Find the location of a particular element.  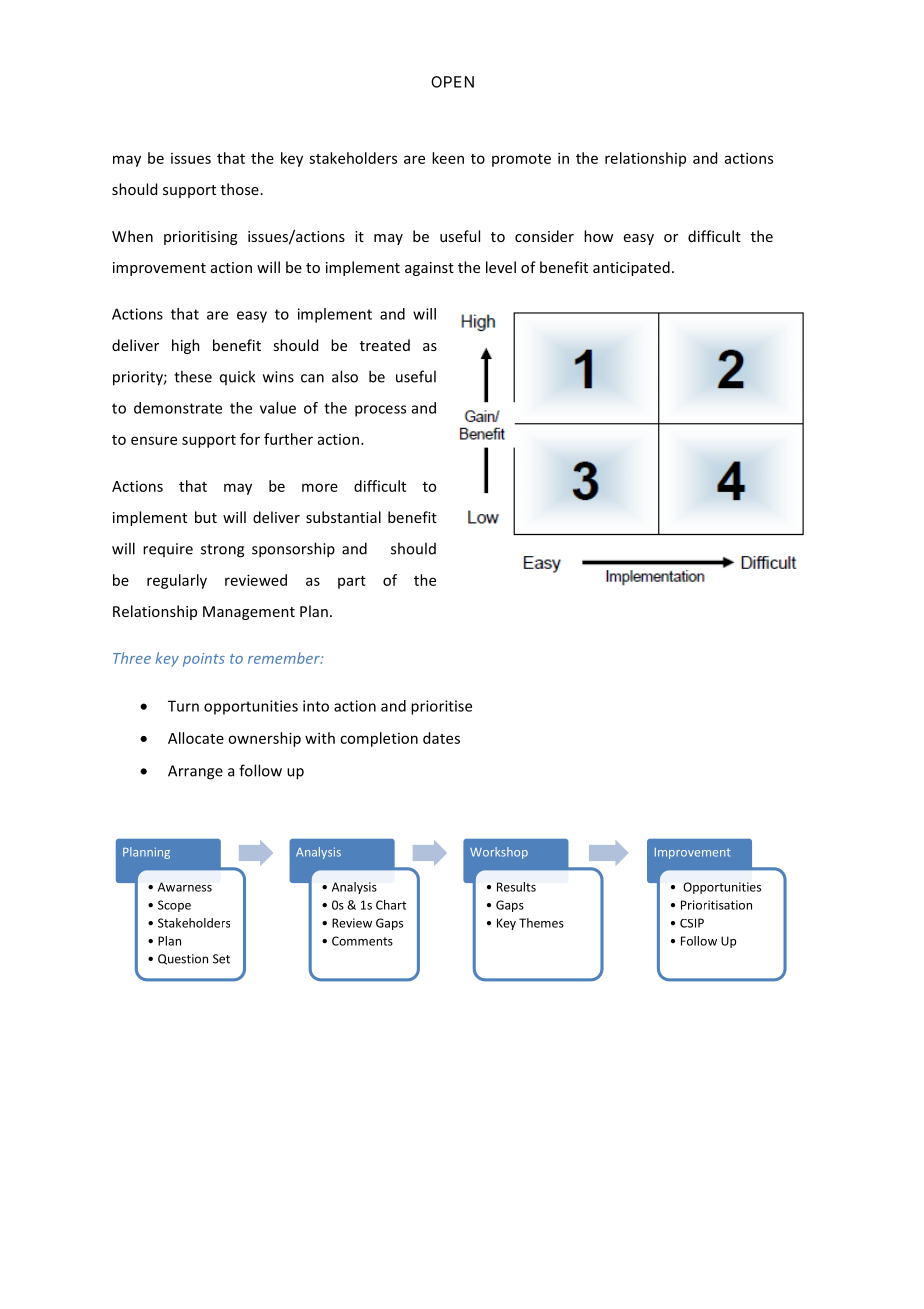

Set is located at coordinates (221, 959).
